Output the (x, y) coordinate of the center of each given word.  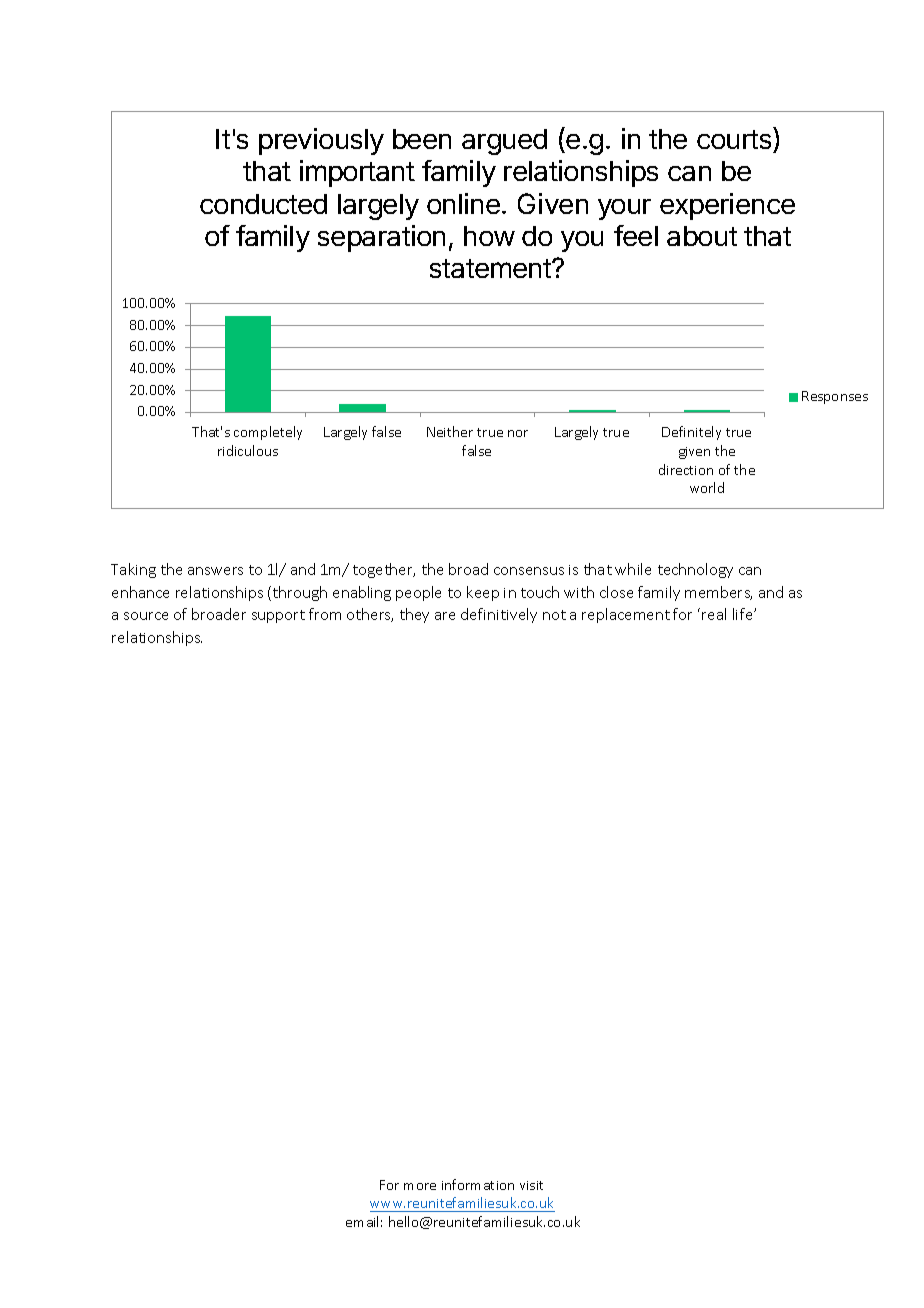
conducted (263, 204)
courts (735, 141)
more (420, 1186)
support (278, 616)
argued (504, 142)
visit (531, 1185)
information (478, 1184)
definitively (499, 615)
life (744, 614)
